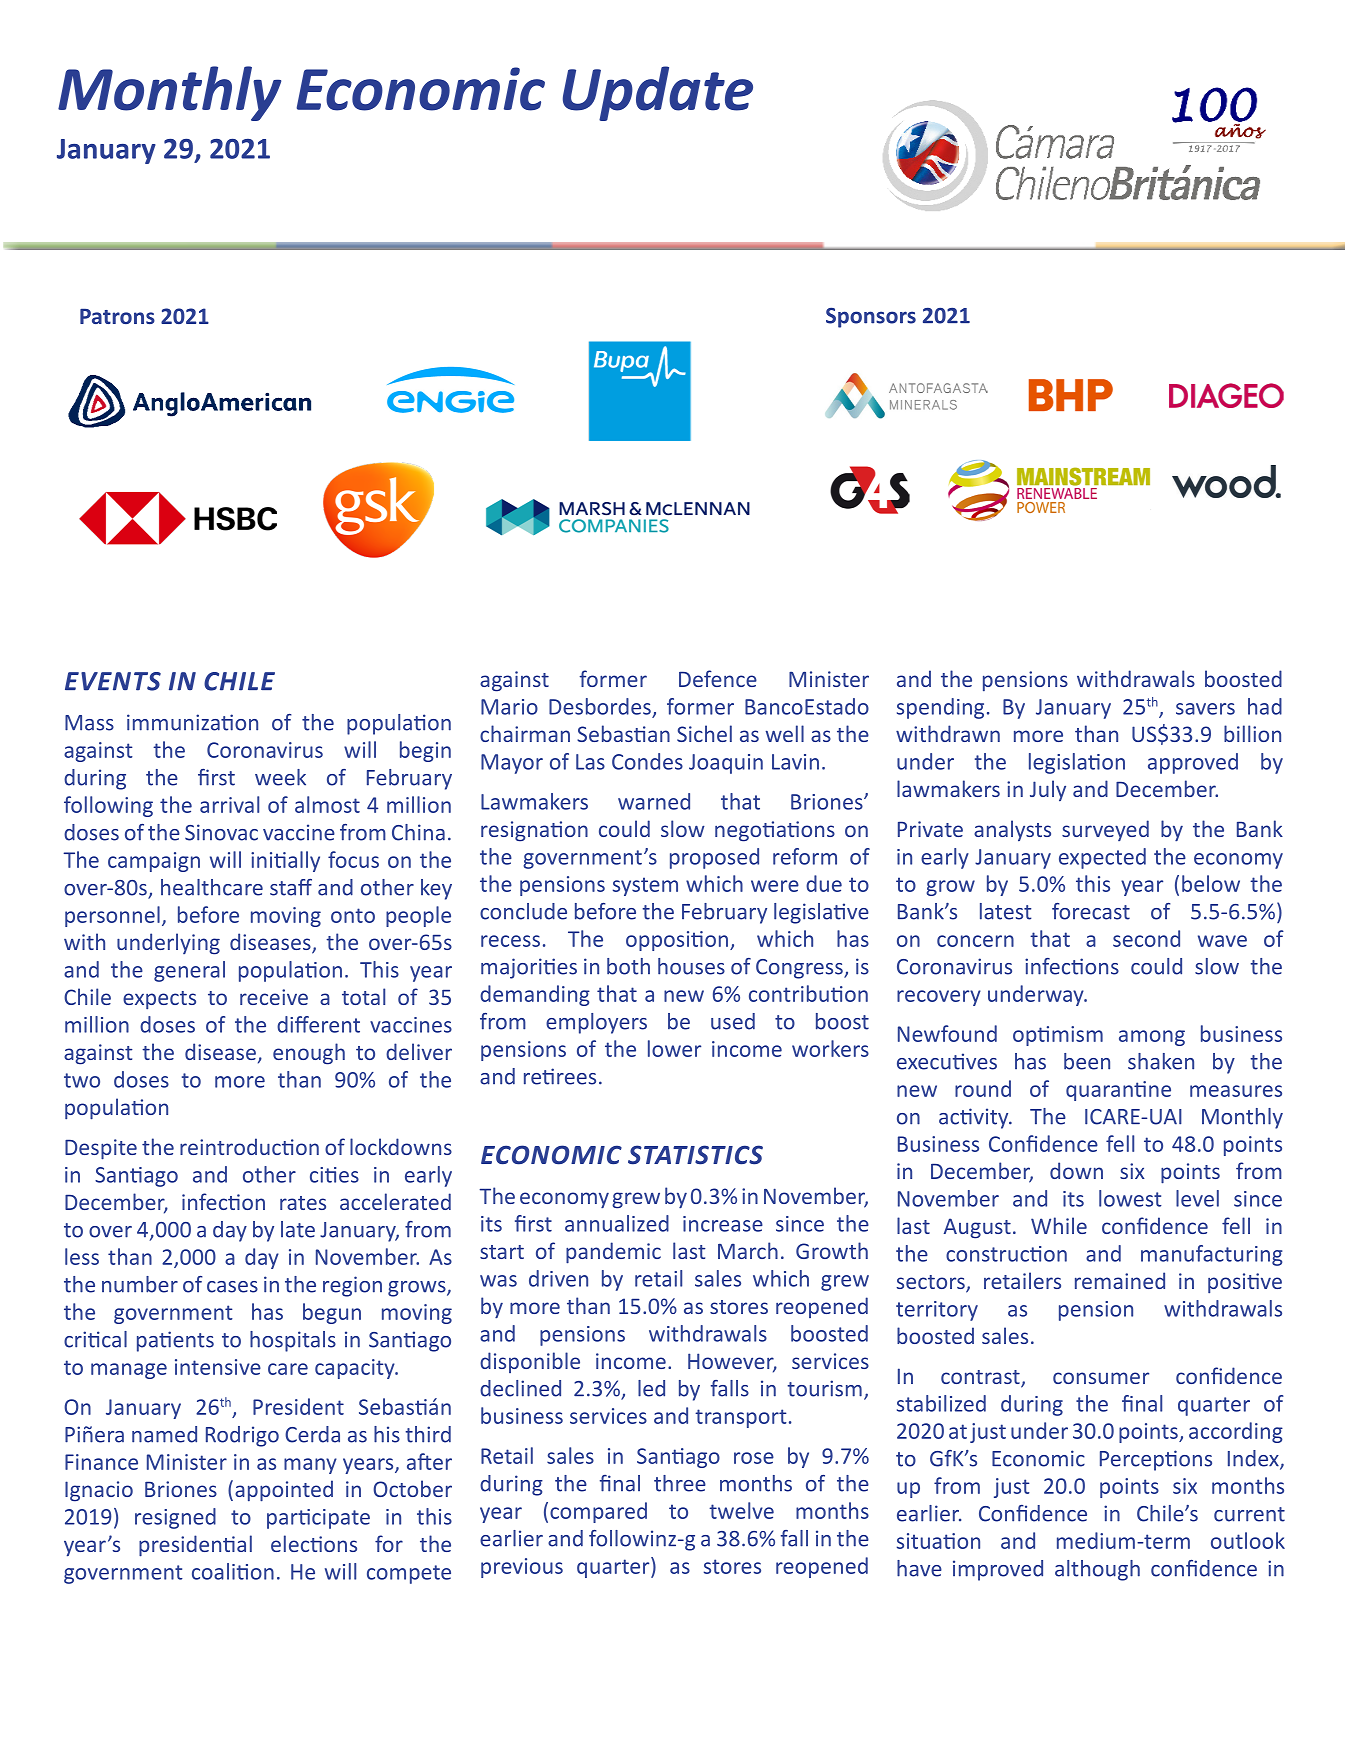 Image resolution: width=1345 pixels, height=1741 pixels. Describe the element at coordinates (1105, 830) in the screenshot. I see `surveyed` at that location.
